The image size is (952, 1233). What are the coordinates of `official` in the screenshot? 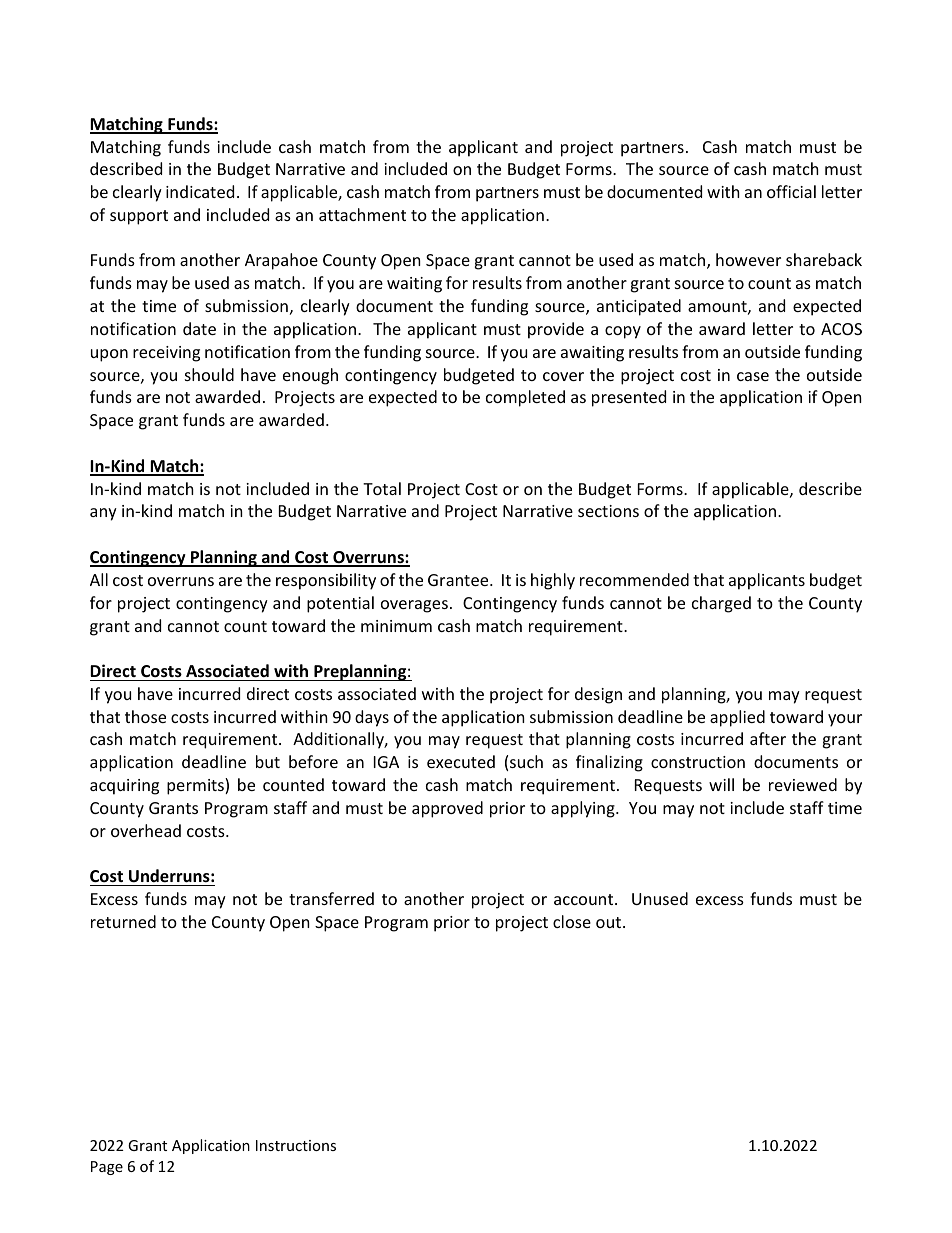 It's located at (791, 191).
